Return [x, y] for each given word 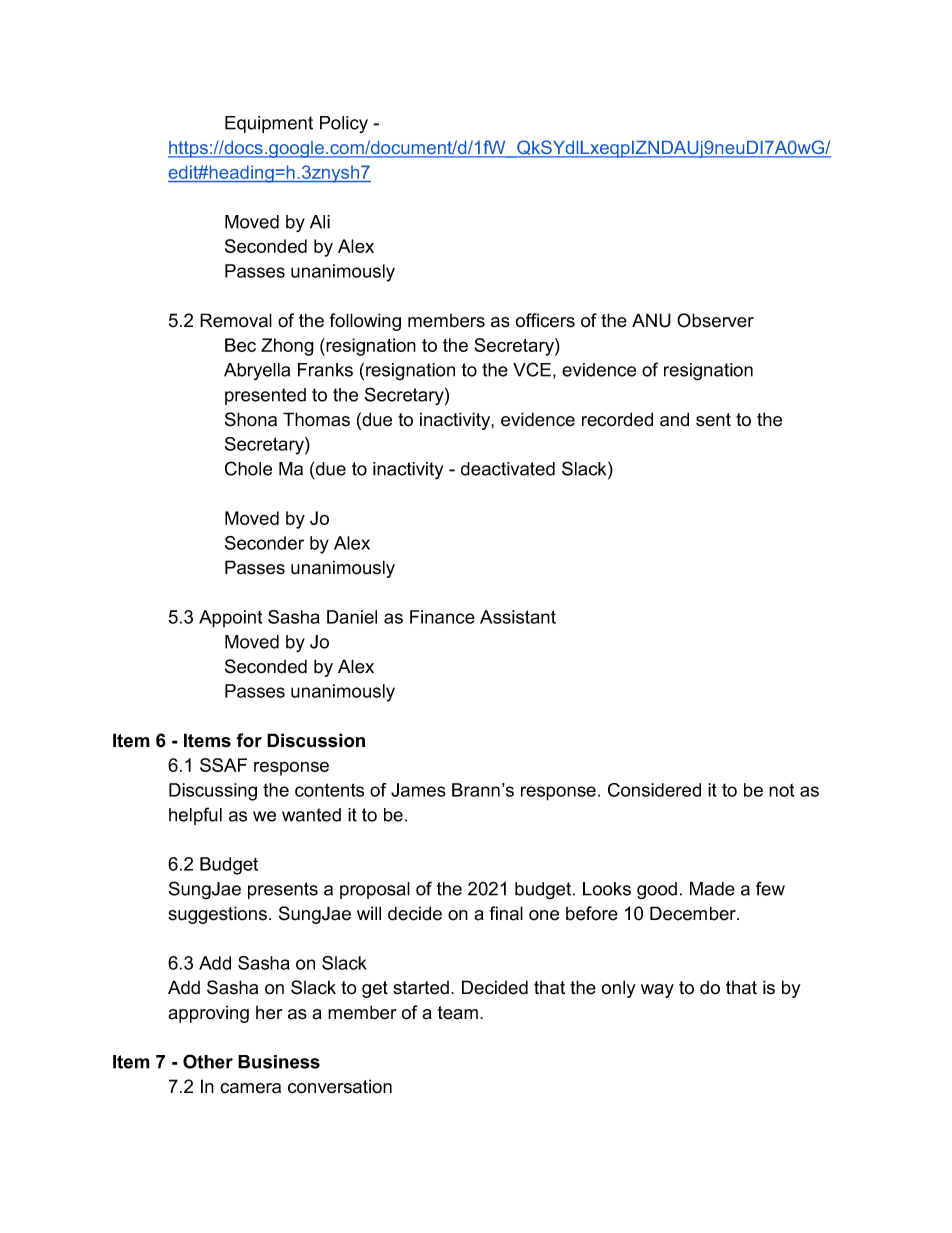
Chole [248, 468]
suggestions [217, 915]
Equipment [269, 124]
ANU [651, 320]
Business [279, 1062]
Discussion [316, 740]
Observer [715, 320]
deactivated [508, 469]
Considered [654, 790]
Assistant [518, 617]
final [506, 913]
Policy [344, 124]
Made [712, 889]
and [674, 419]
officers [545, 320]
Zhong [287, 347]
